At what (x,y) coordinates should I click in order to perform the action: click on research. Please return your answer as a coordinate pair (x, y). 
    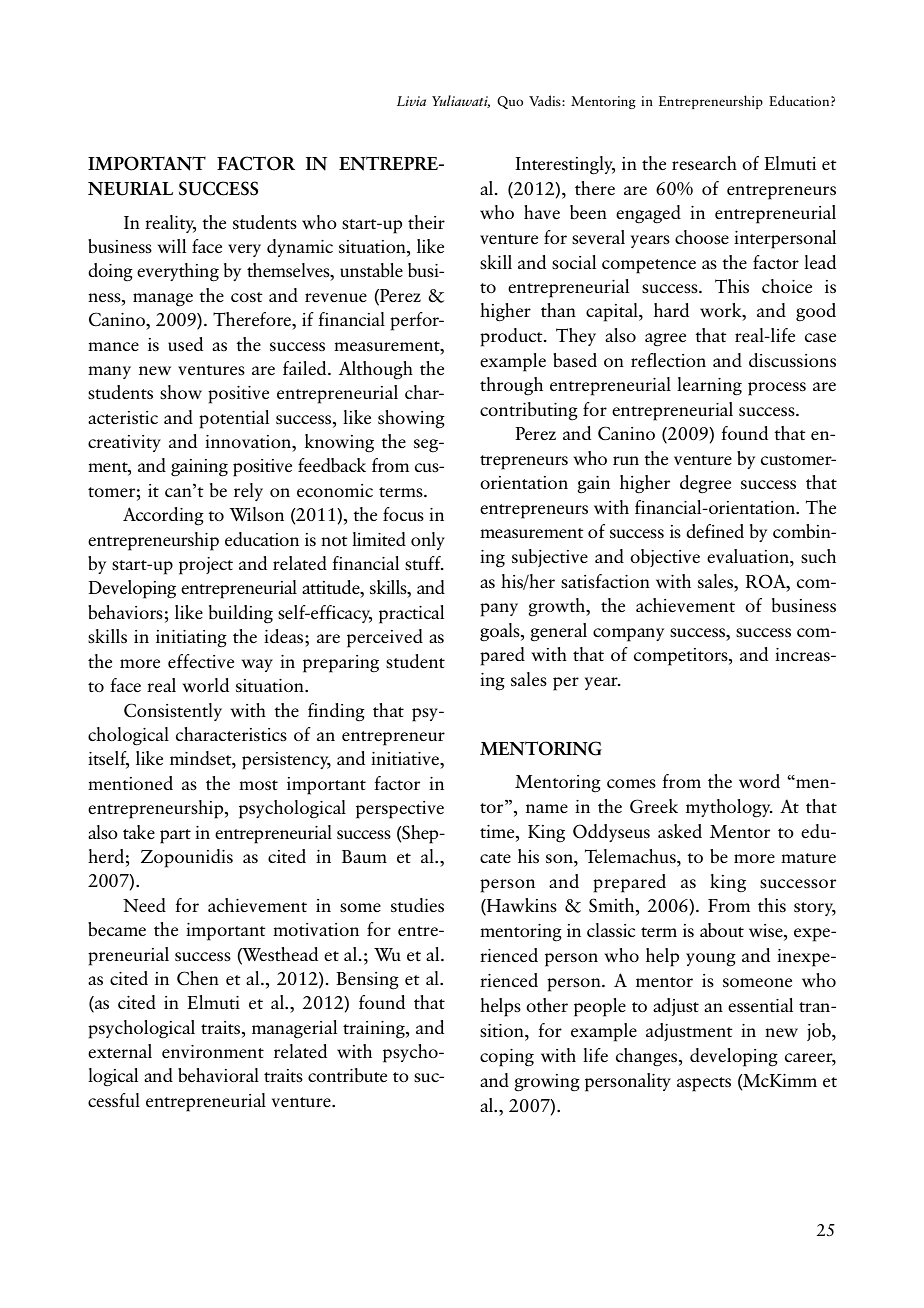
    Looking at the image, I should click on (704, 163).
